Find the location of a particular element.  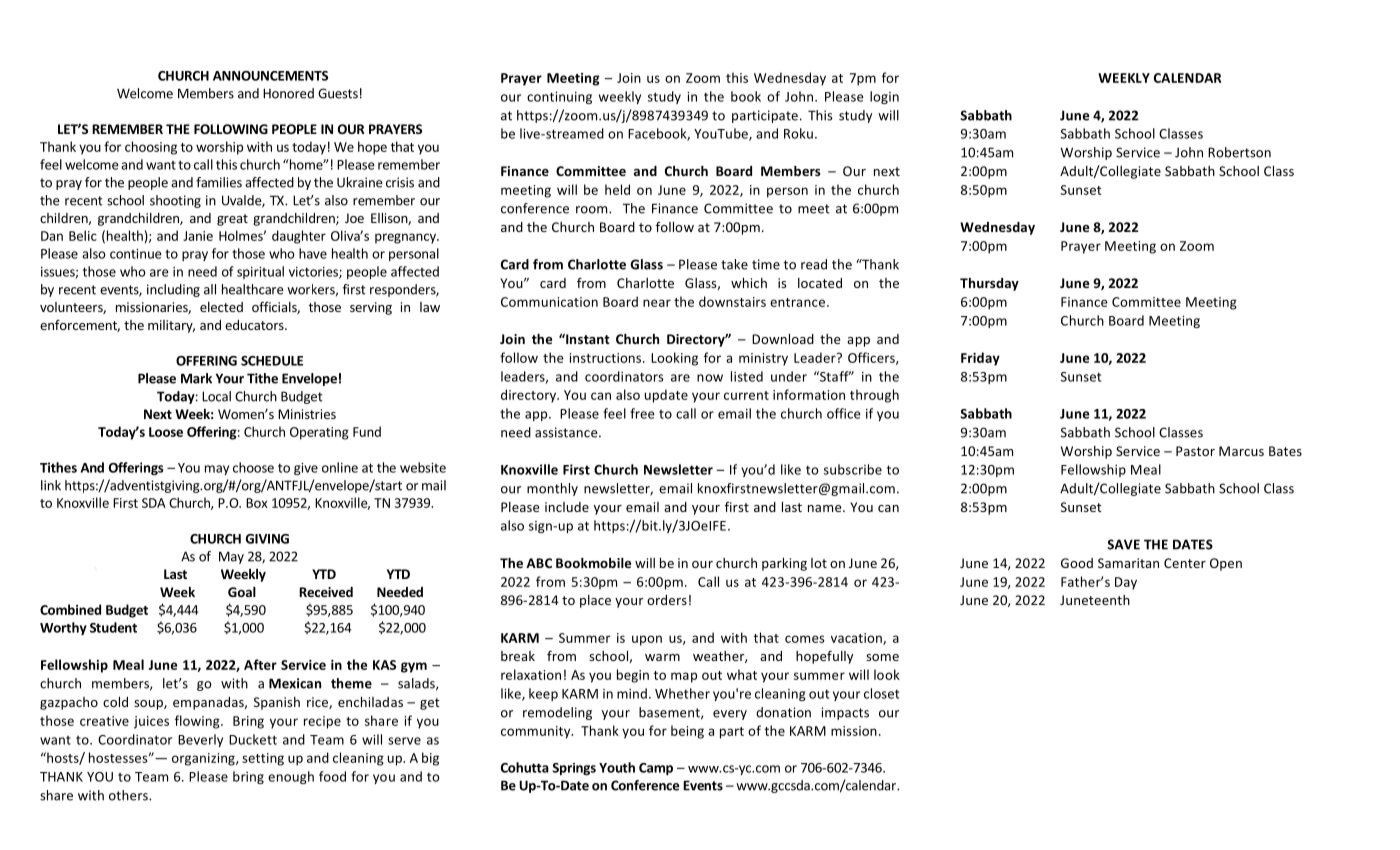

Honored is located at coordinates (288, 93).
